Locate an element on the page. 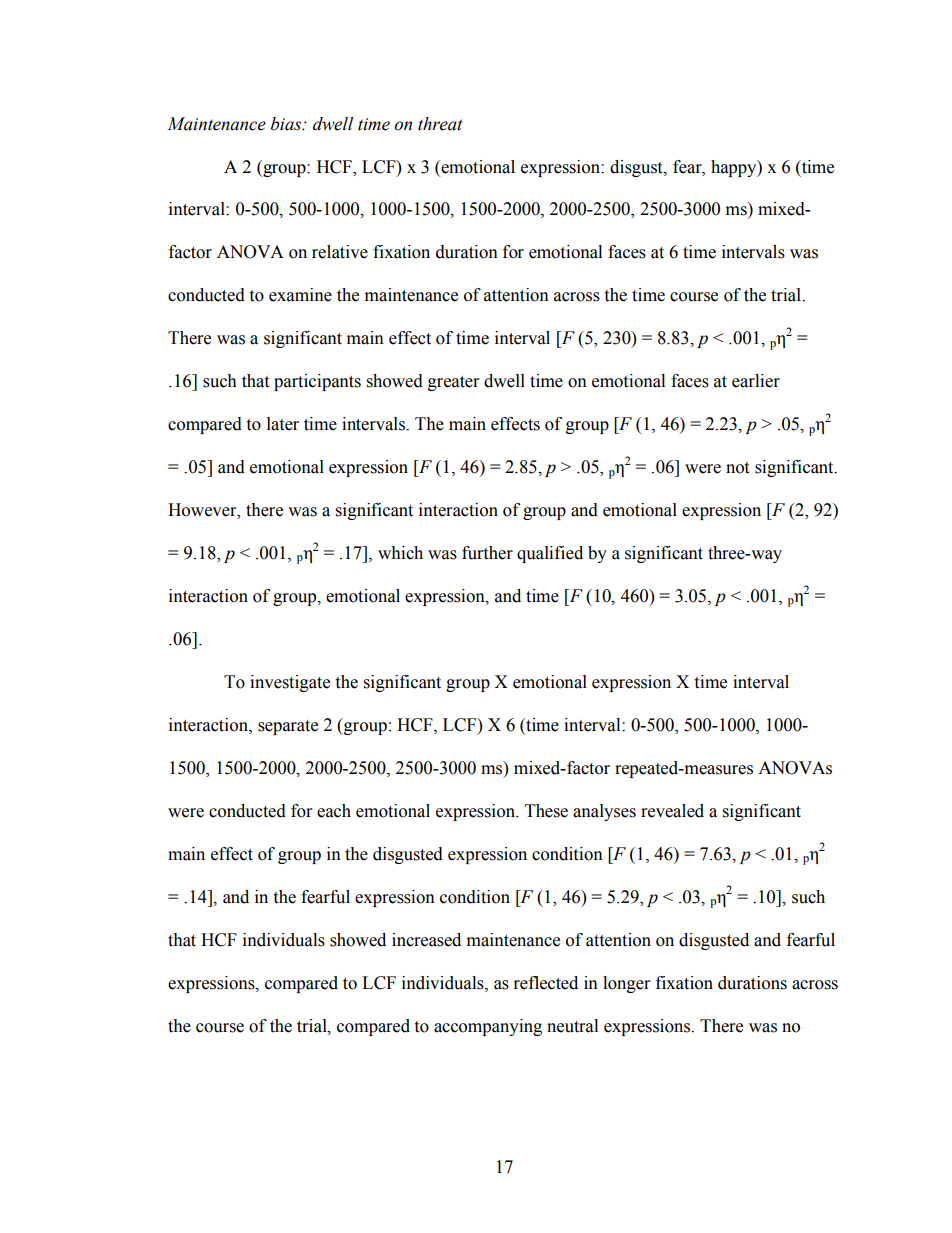 The image size is (952, 1233). later is located at coordinates (283, 424).
